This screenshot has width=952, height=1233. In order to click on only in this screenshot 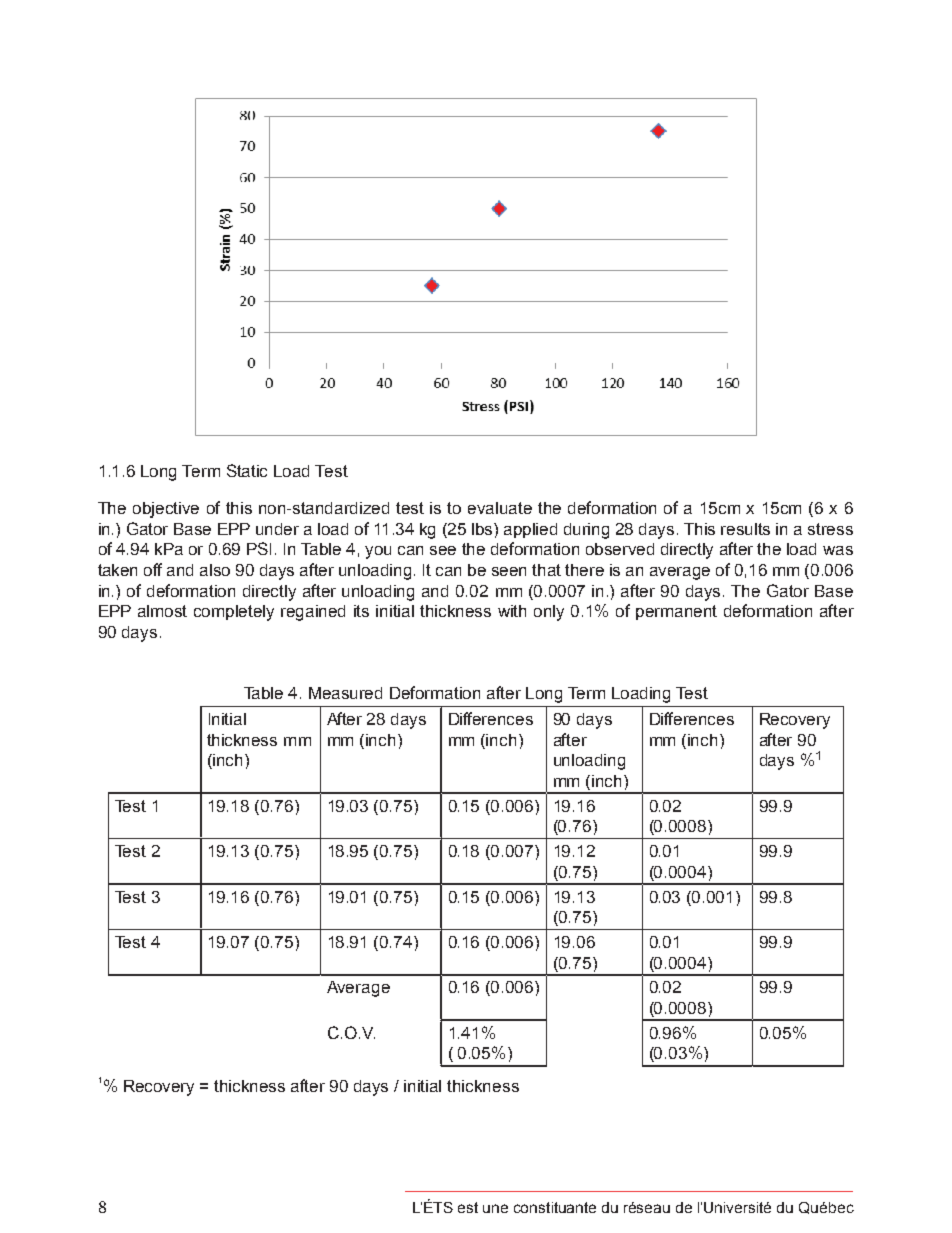, I will do `click(549, 613)`.
